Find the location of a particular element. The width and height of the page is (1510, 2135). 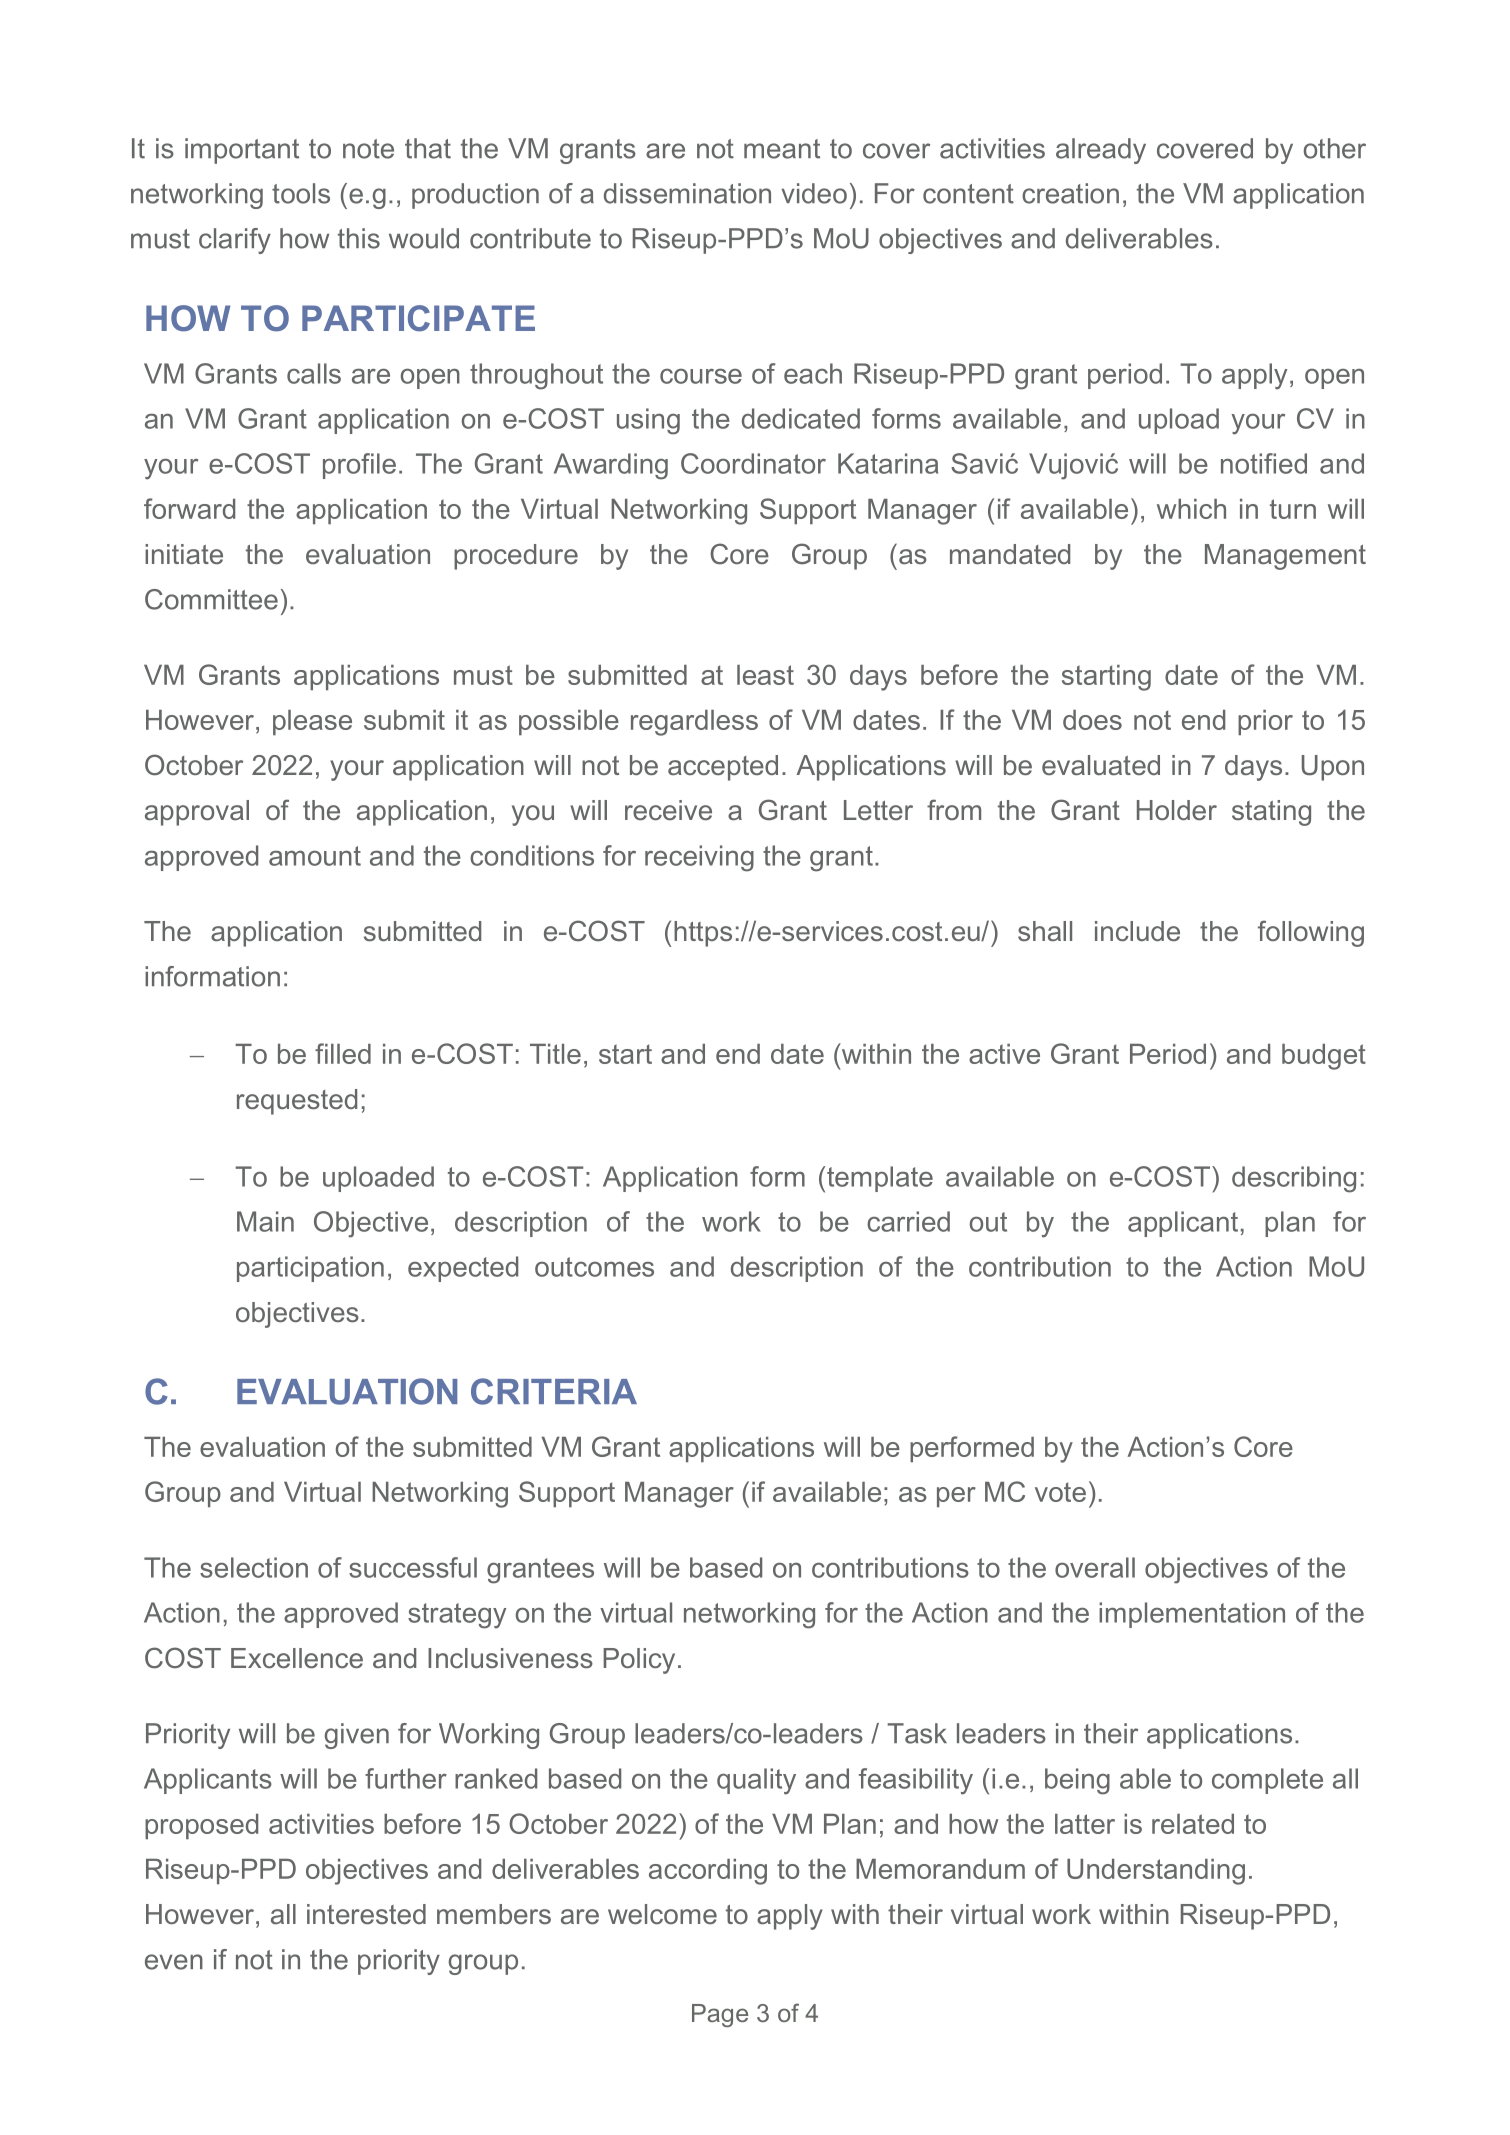

already is located at coordinates (1101, 151).
